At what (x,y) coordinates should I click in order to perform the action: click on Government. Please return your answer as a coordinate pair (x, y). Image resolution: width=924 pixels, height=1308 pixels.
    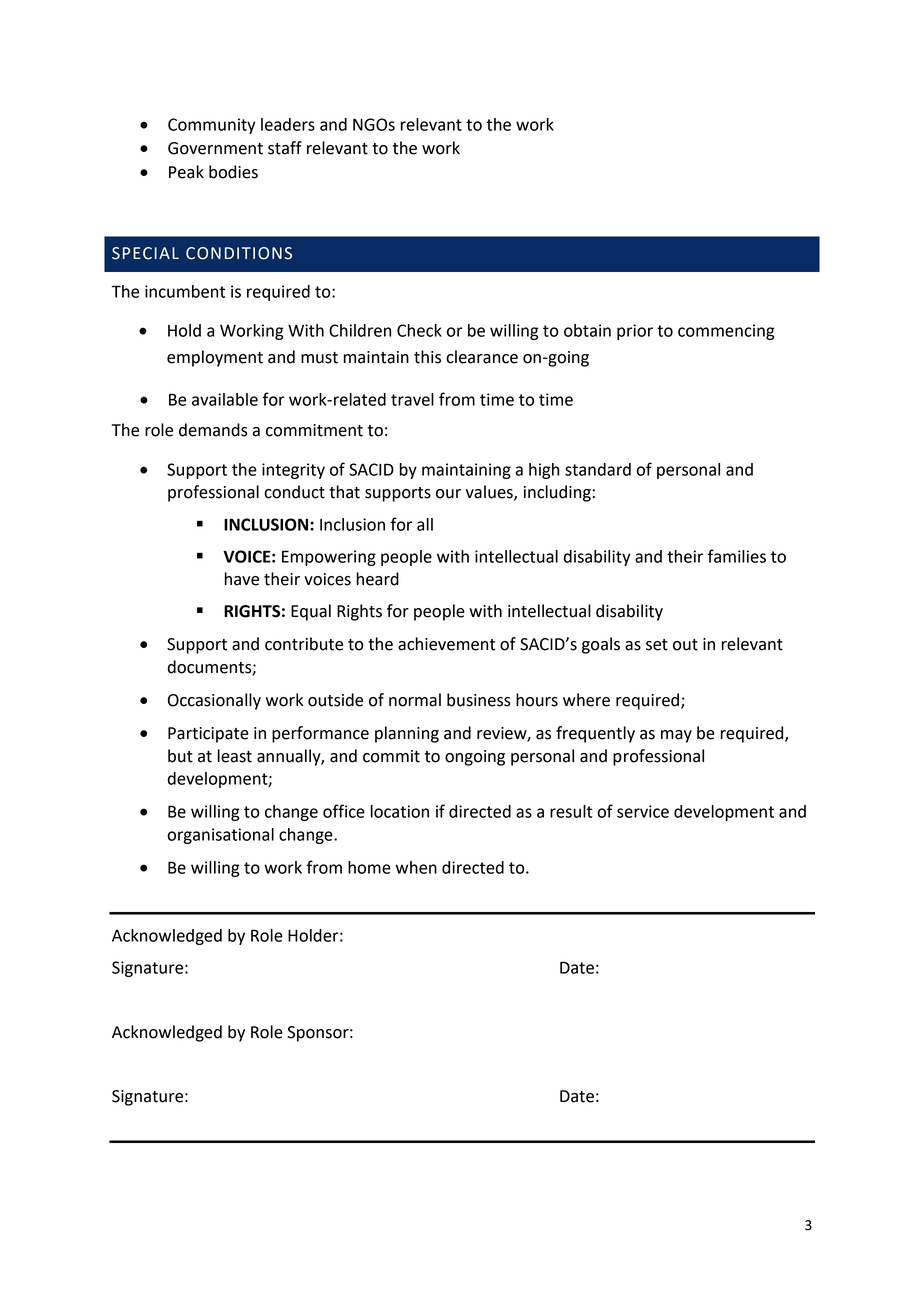
    Looking at the image, I should click on (215, 148).
